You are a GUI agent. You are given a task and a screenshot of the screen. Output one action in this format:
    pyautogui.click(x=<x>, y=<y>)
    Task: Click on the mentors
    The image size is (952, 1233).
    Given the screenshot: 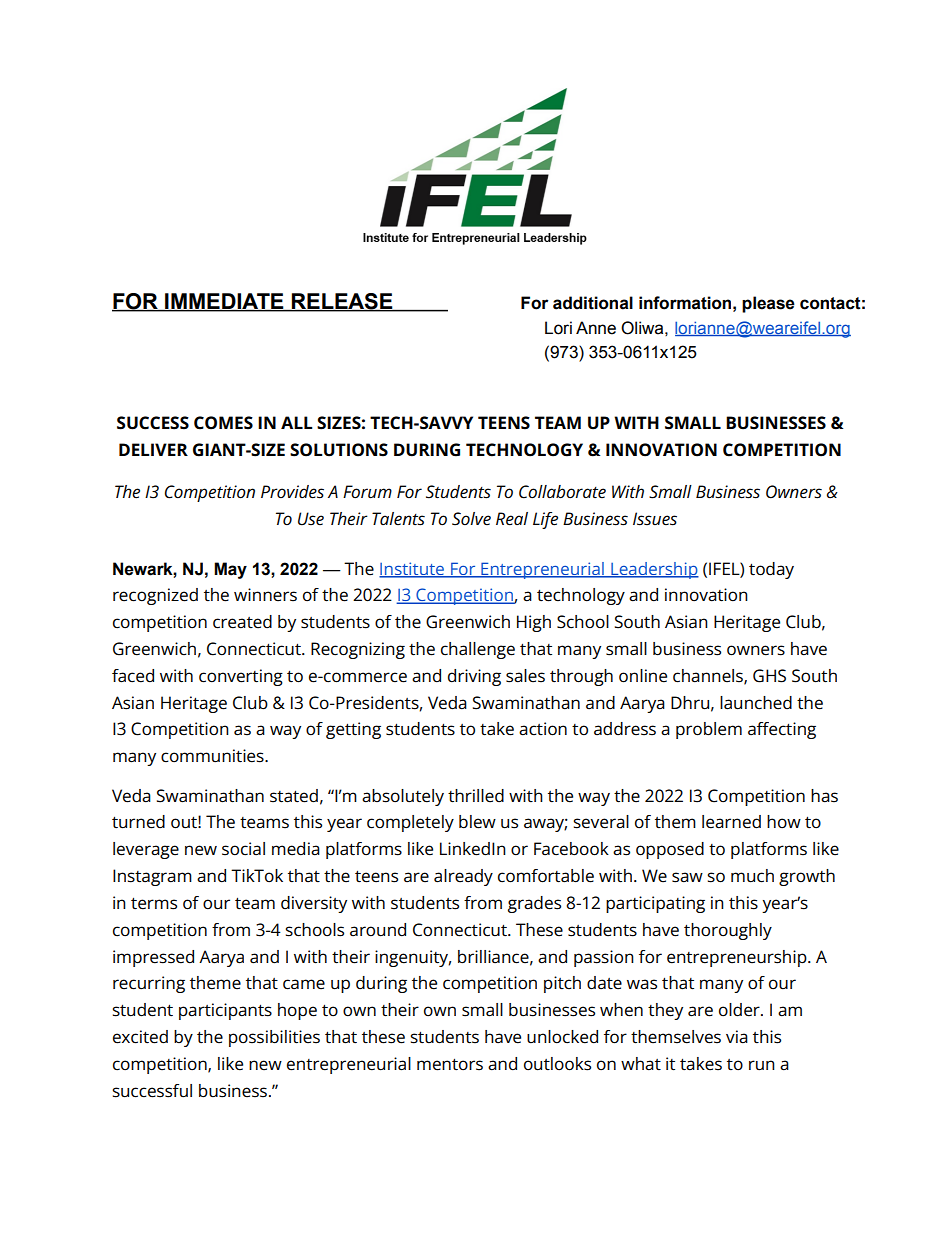 What is the action you would take?
    pyautogui.click(x=450, y=1065)
